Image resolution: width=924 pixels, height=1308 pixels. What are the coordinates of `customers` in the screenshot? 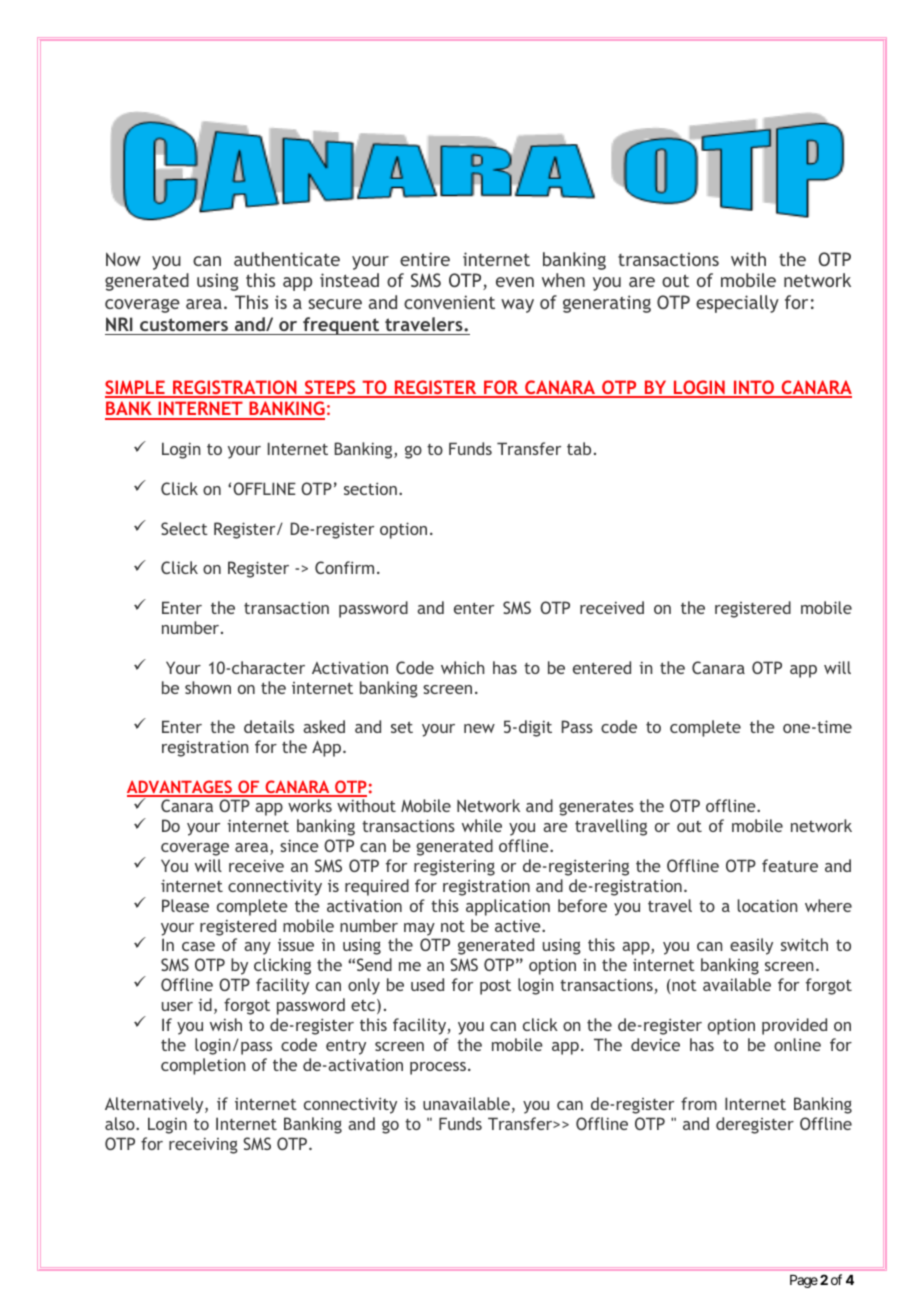 It's located at (184, 324).
